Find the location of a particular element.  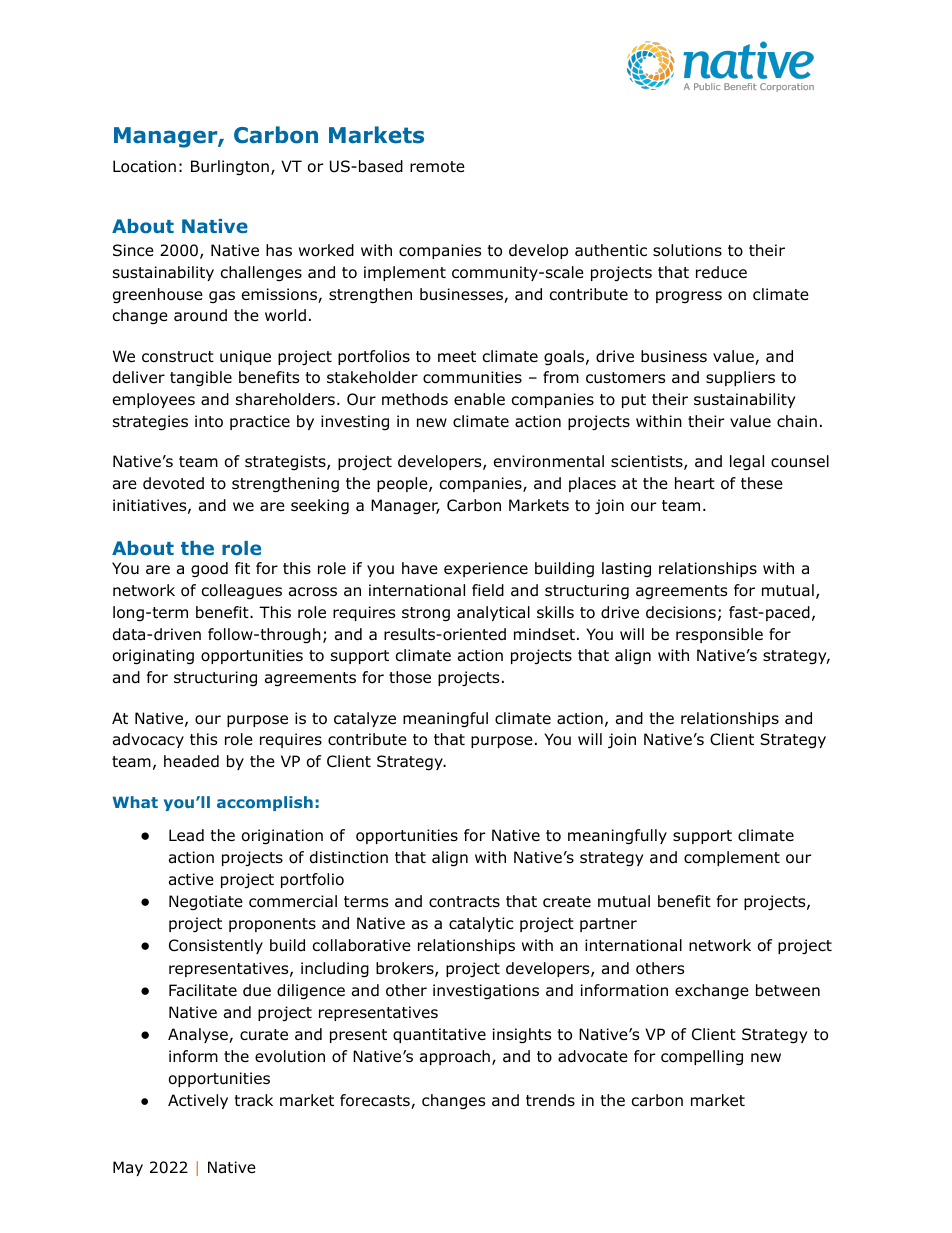

people is located at coordinates (403, 484).
